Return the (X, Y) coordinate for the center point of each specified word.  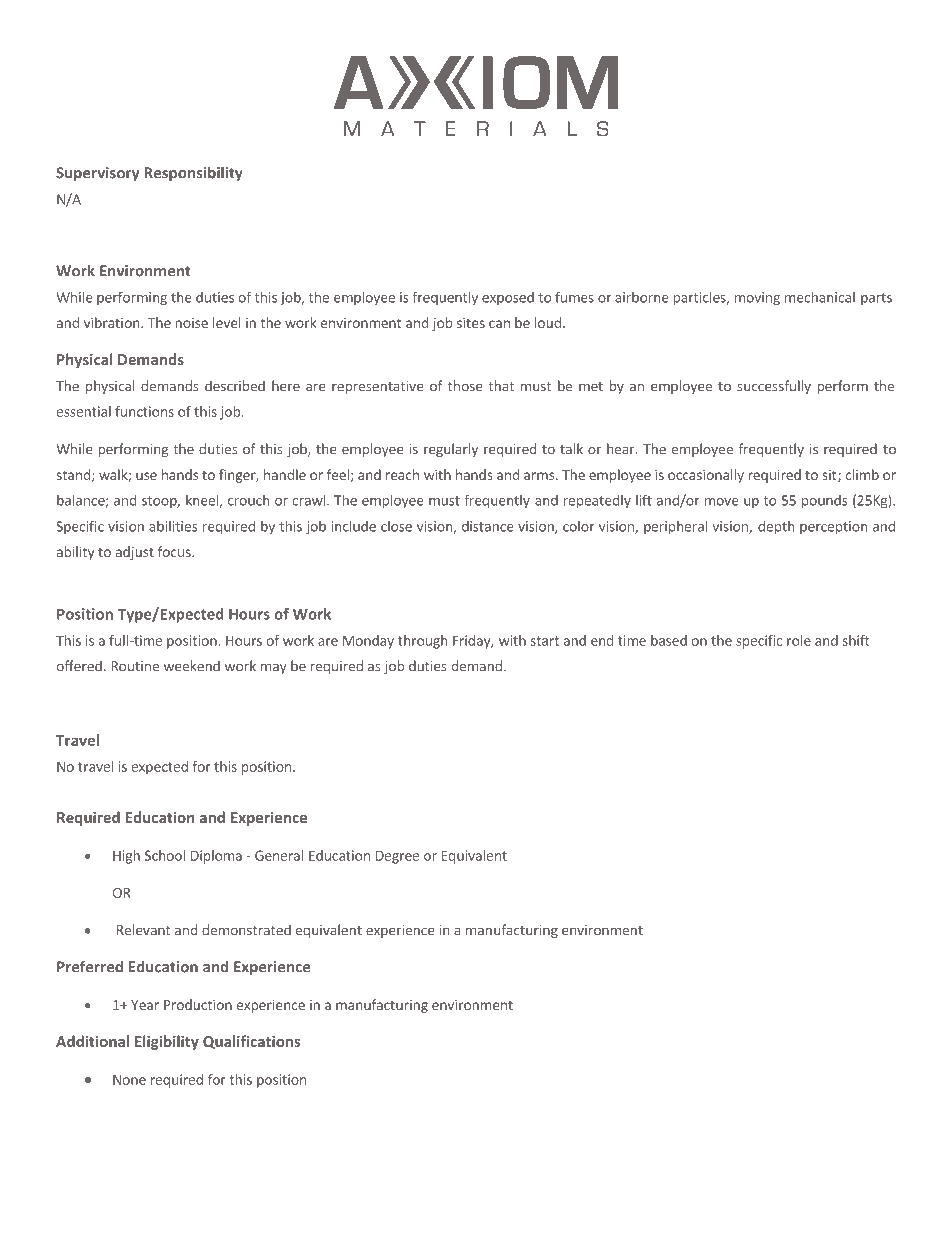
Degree (397, 857)
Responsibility (193, 173)
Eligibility (167, 1042)
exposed (508, 298)
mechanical (820, 297)
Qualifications (251, 1042)
